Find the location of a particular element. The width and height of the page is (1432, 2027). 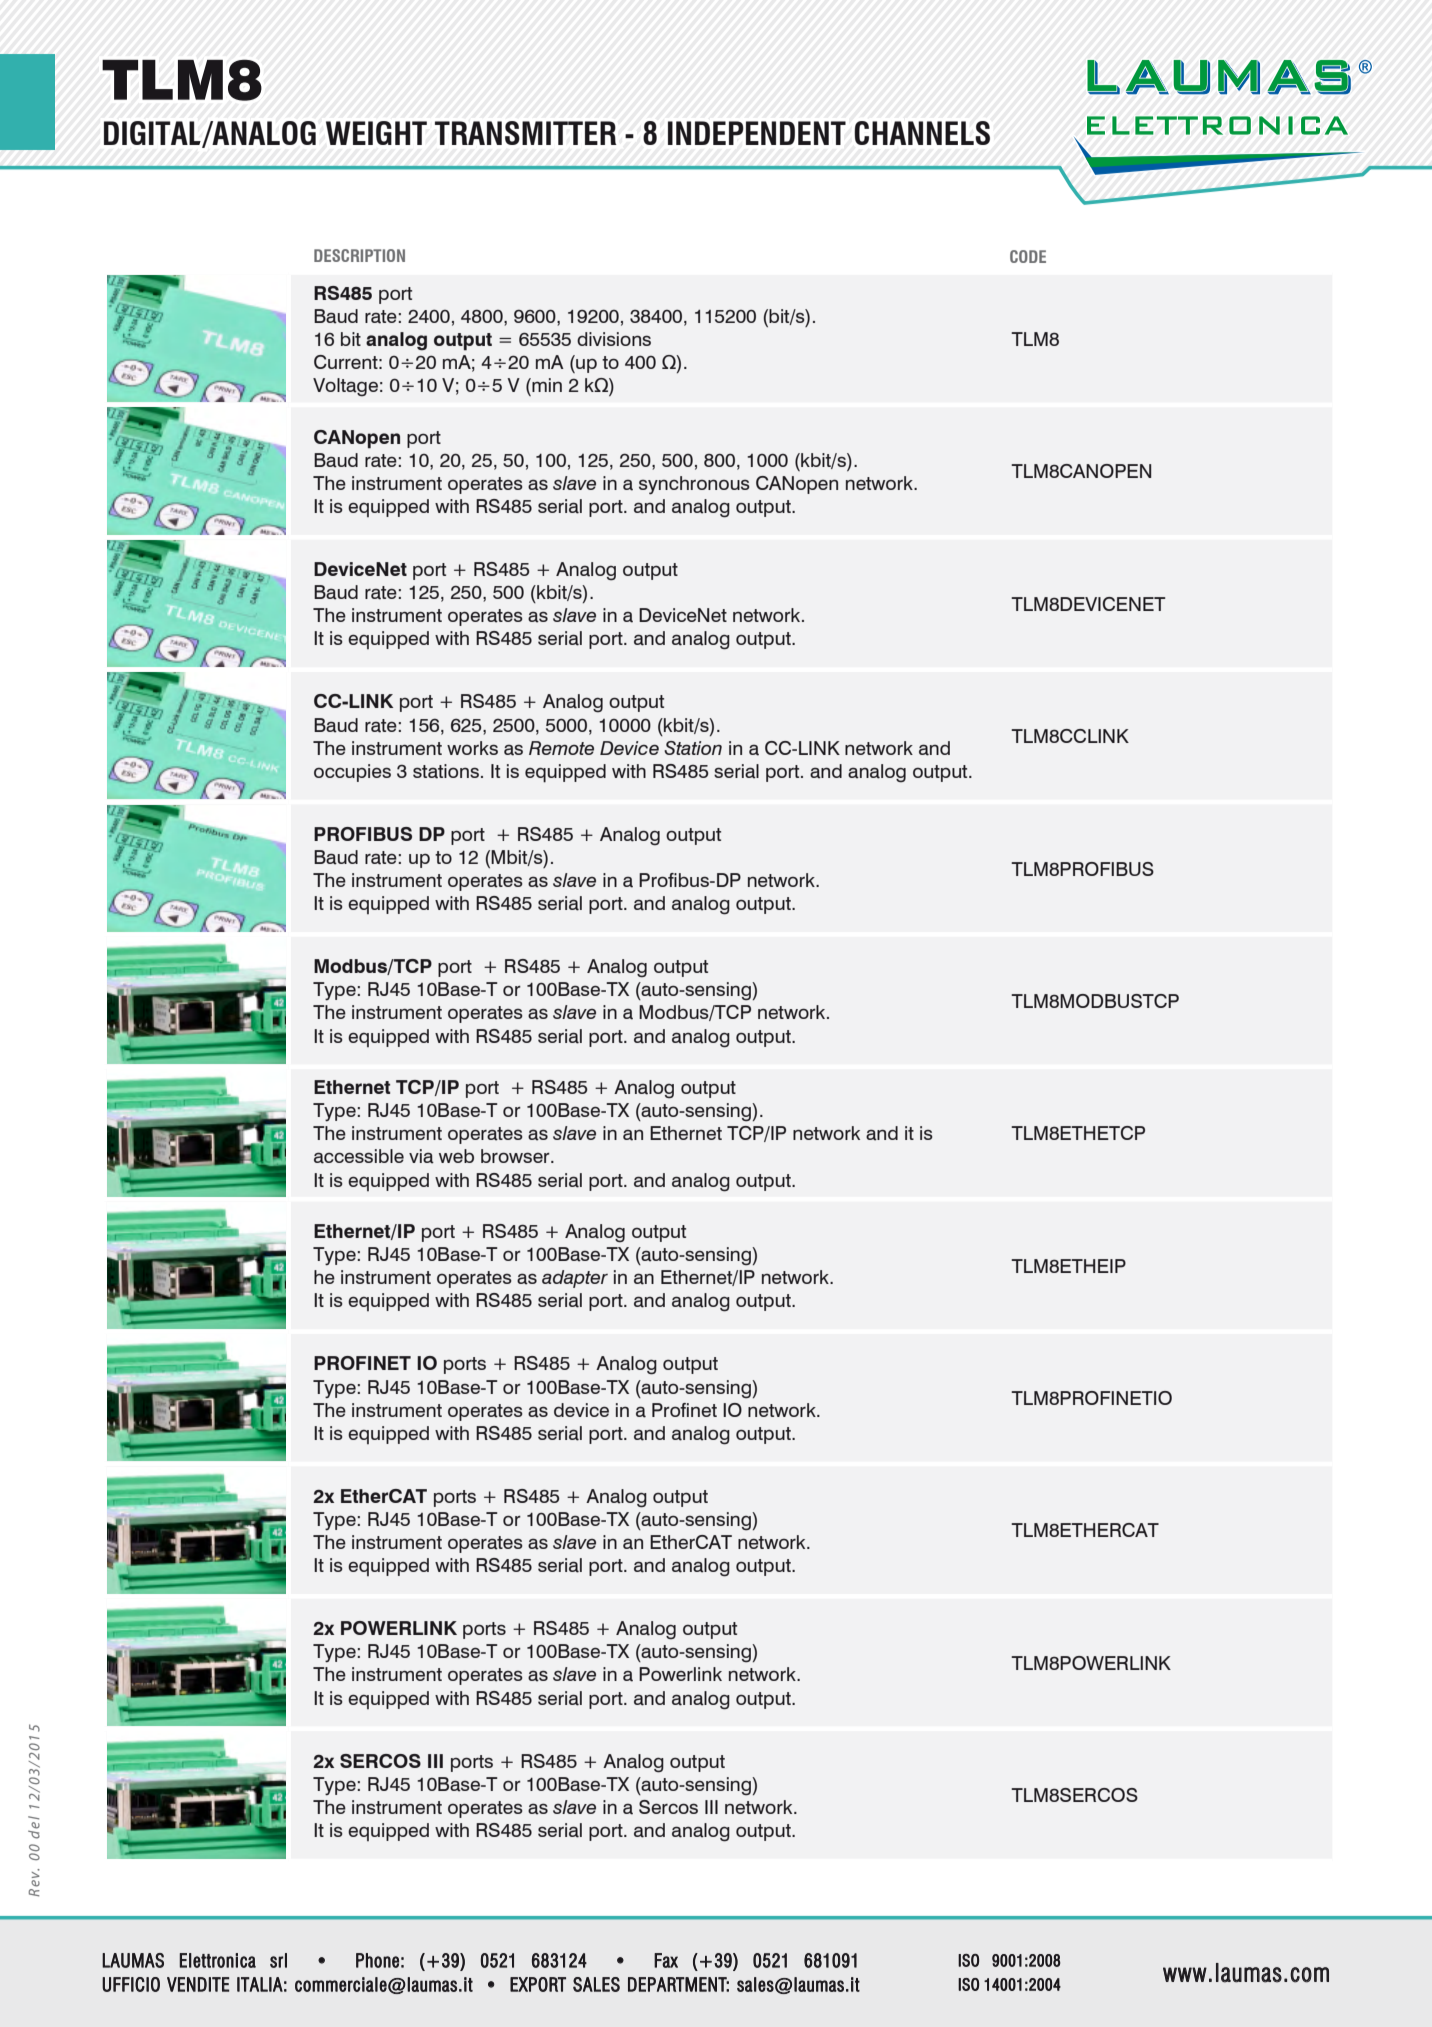

synchronous is located at coordinates (694, 485).
